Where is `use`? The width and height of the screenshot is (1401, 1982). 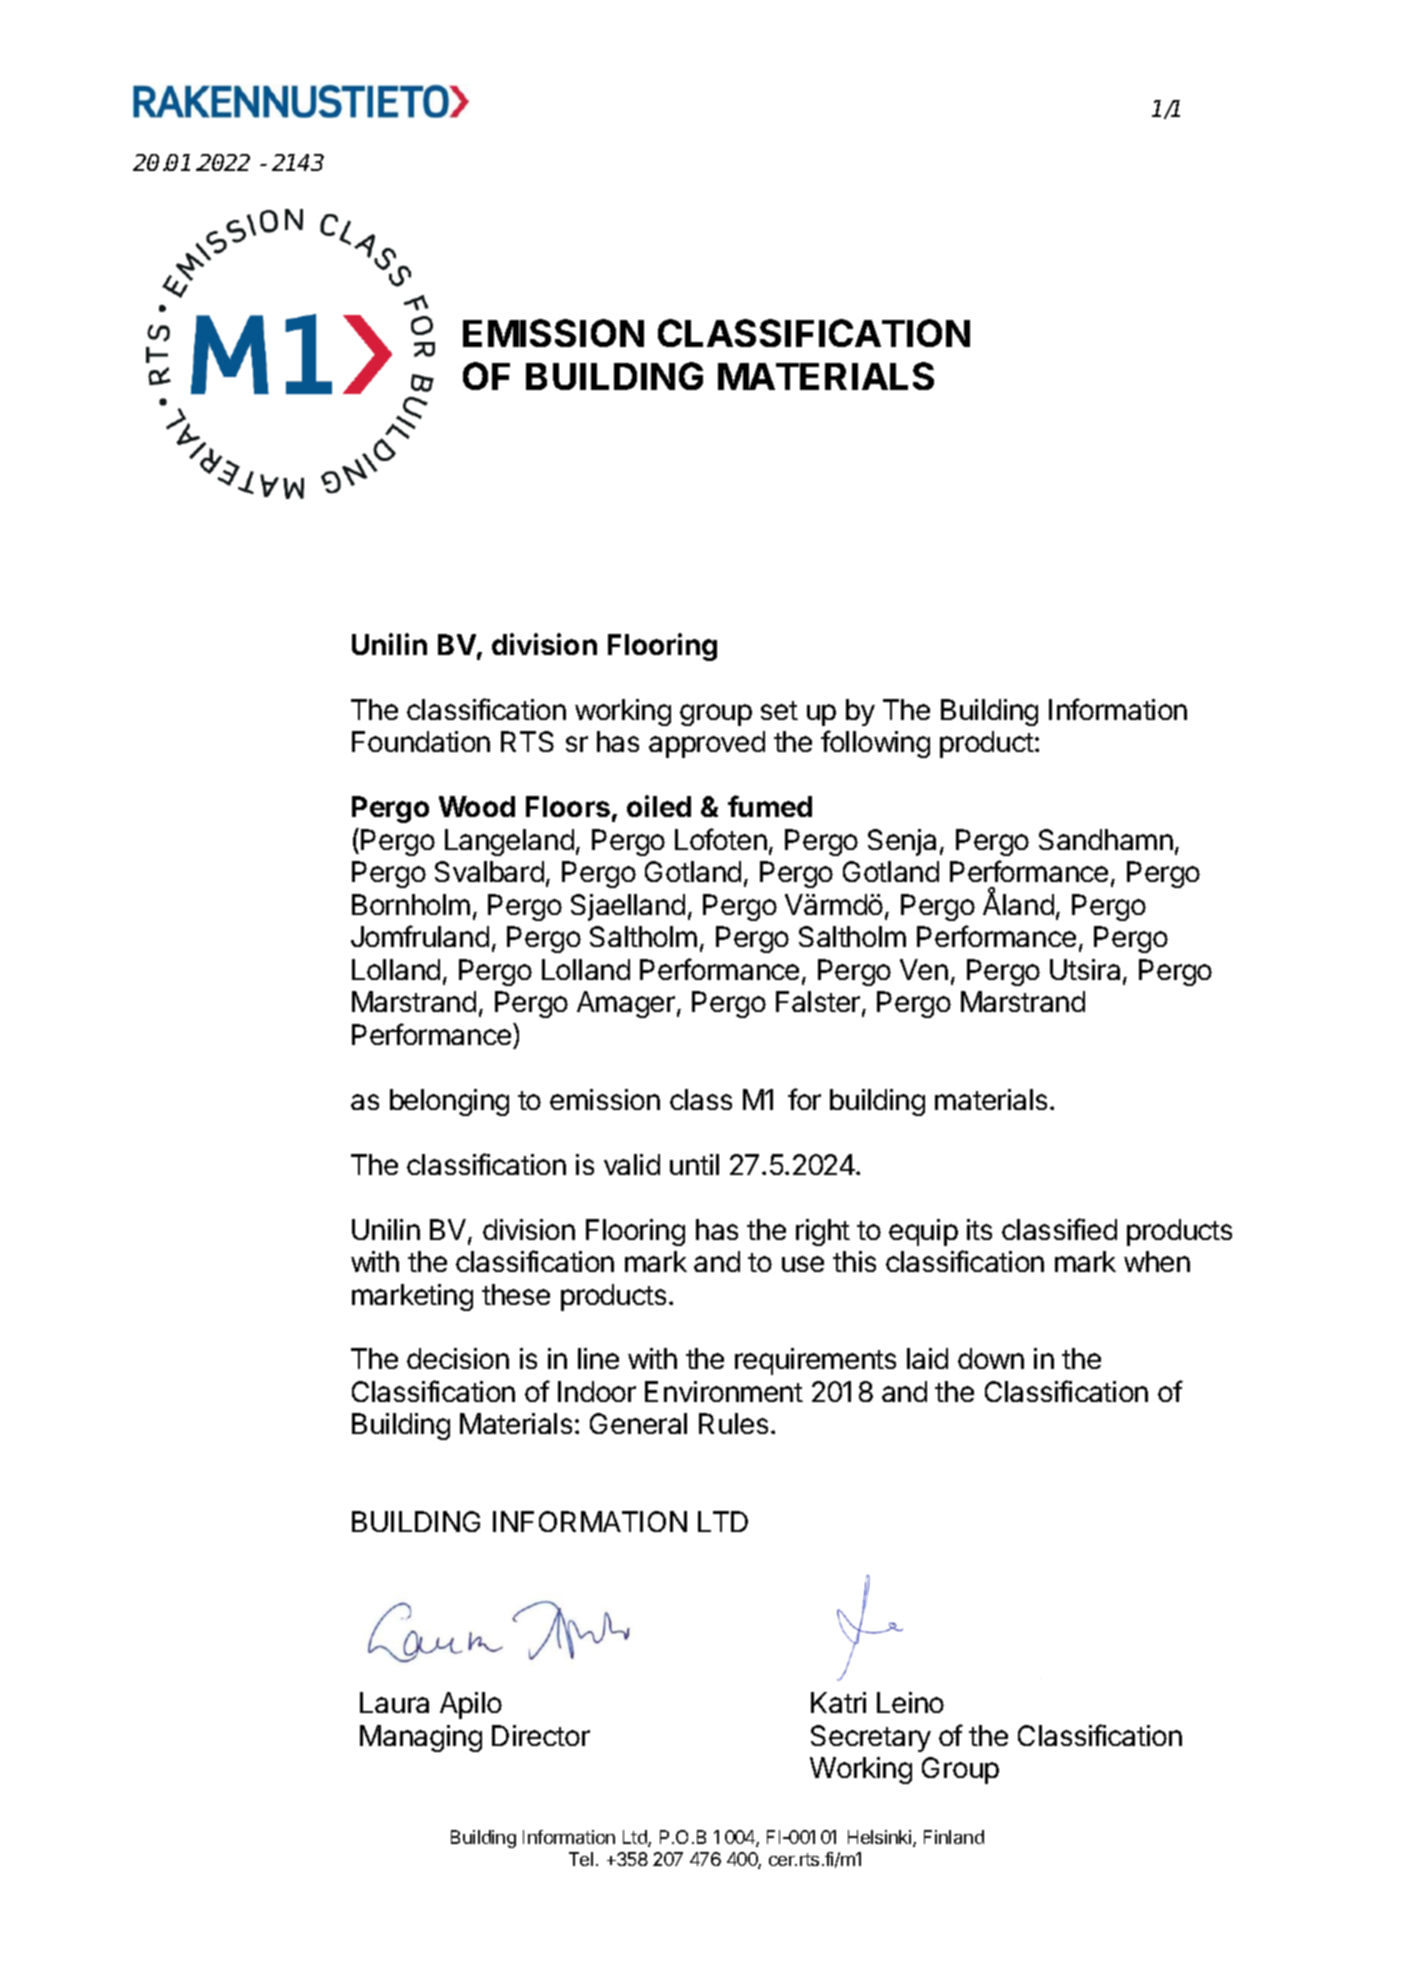
use is located at coordinates (803, 1264).
